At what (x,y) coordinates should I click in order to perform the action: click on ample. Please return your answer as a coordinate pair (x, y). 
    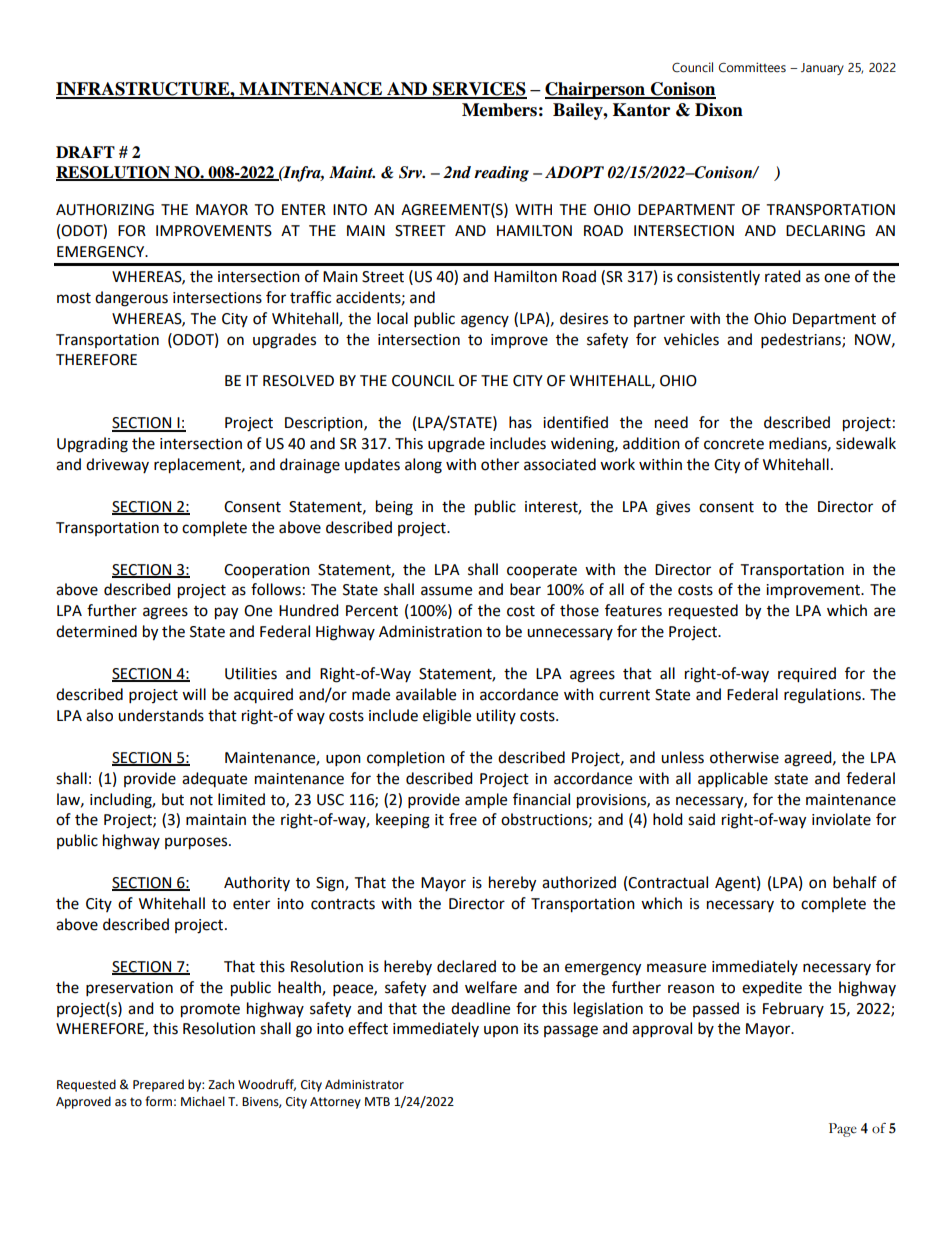
    Looking at the image, I should click on (486, 801).
